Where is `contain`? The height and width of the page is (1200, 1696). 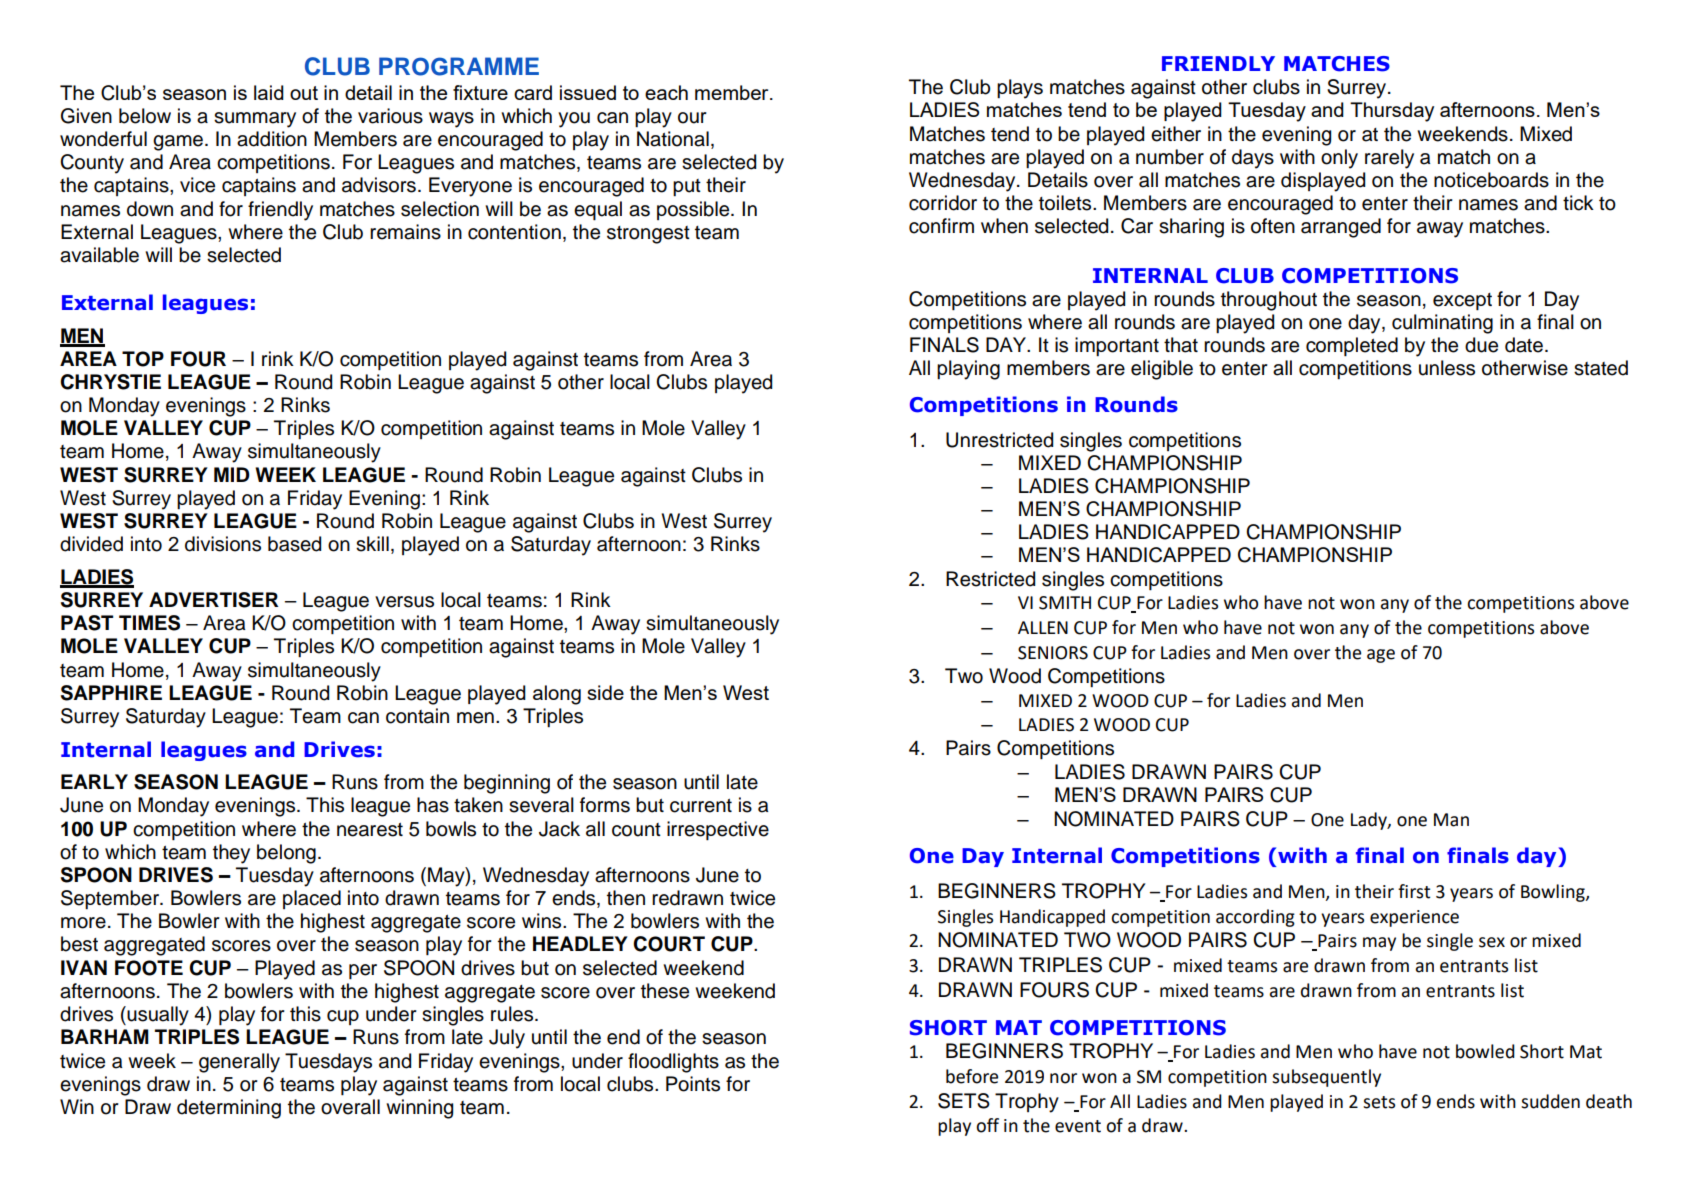
contain is located at coordinates (417, 716).
